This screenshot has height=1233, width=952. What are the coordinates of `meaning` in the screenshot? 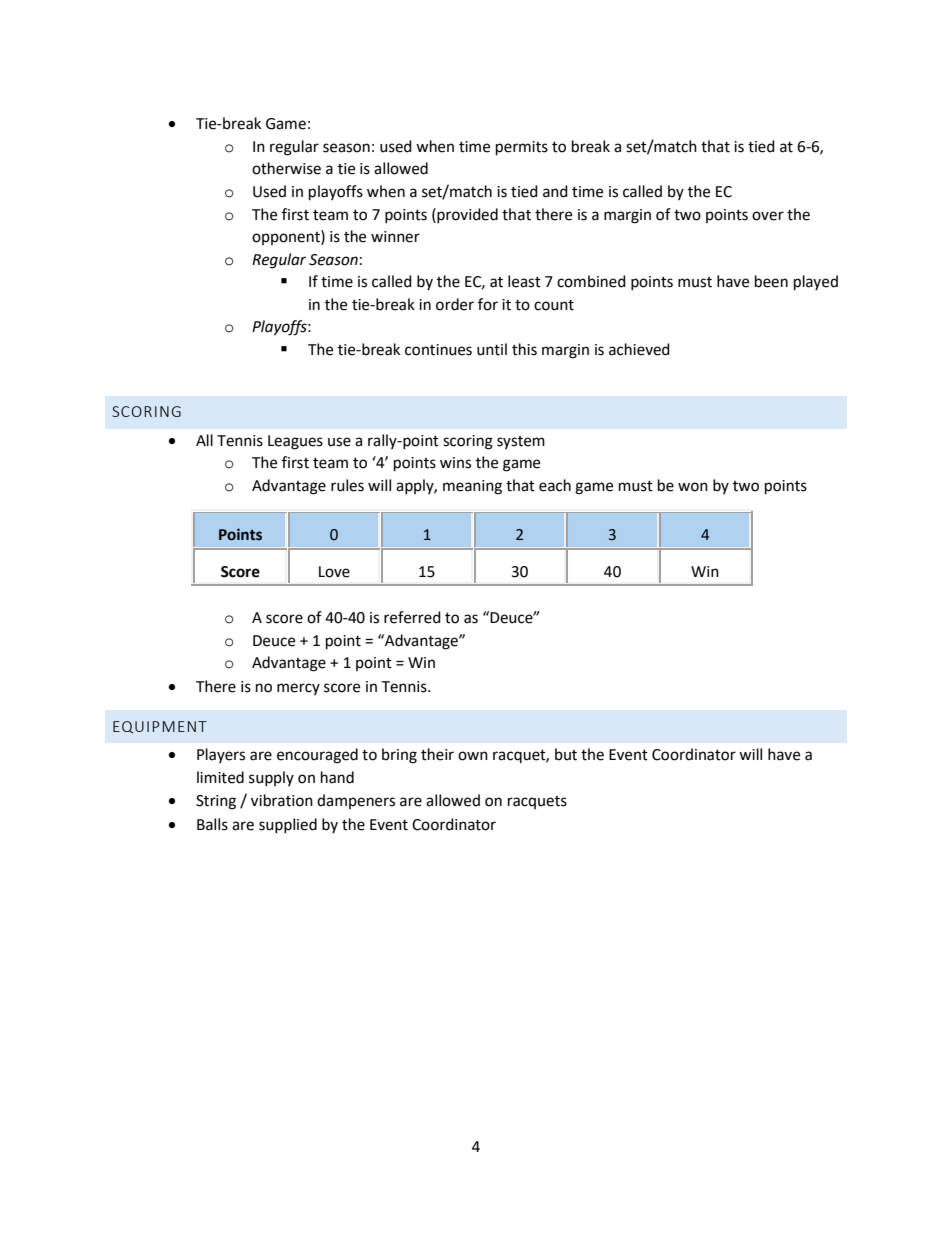 It's located at (472, 487).
